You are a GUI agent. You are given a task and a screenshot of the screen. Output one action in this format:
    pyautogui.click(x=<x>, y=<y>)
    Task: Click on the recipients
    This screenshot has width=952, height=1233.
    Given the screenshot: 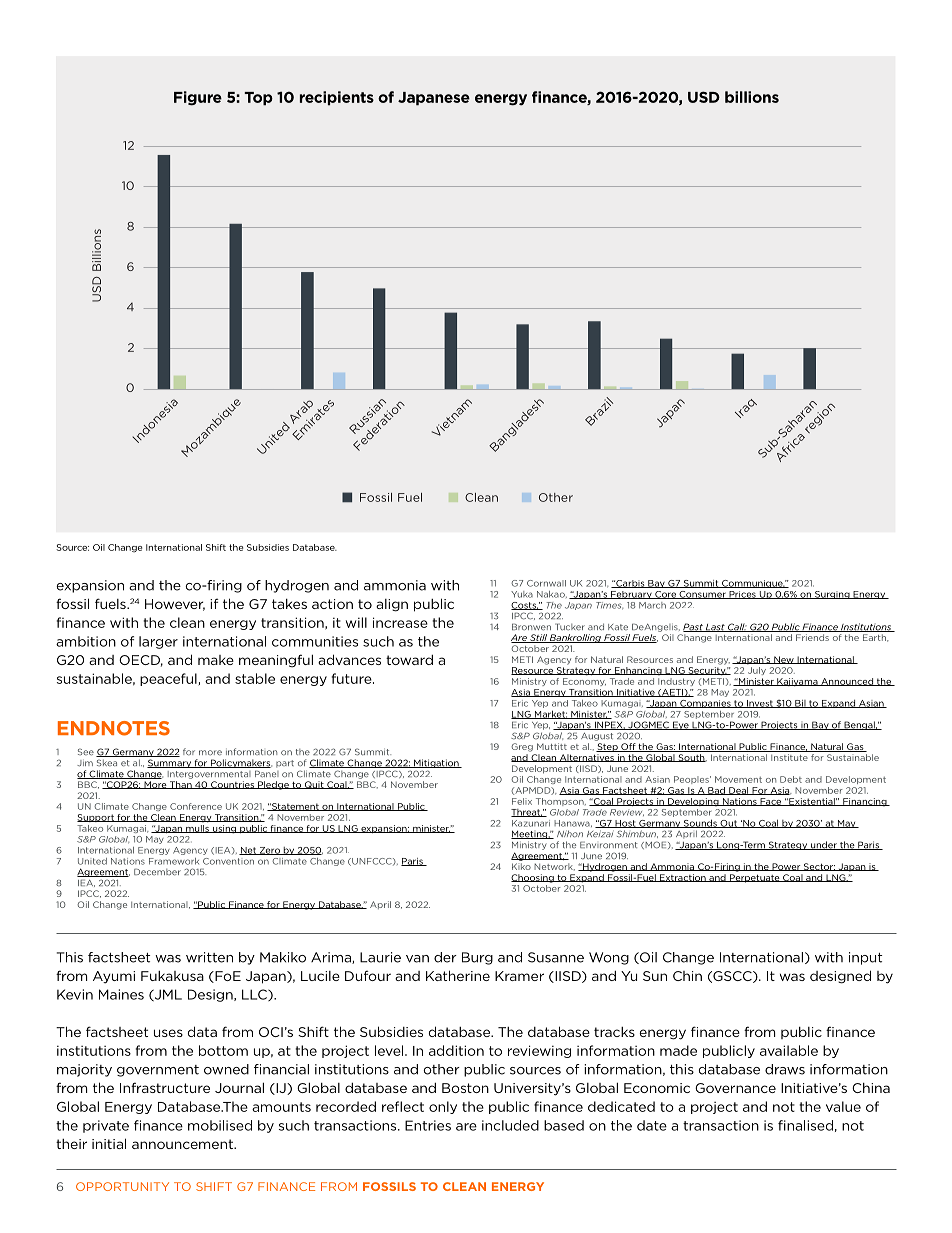 What is the action you would take?
    pyautogui.click(x=337, y=98)
